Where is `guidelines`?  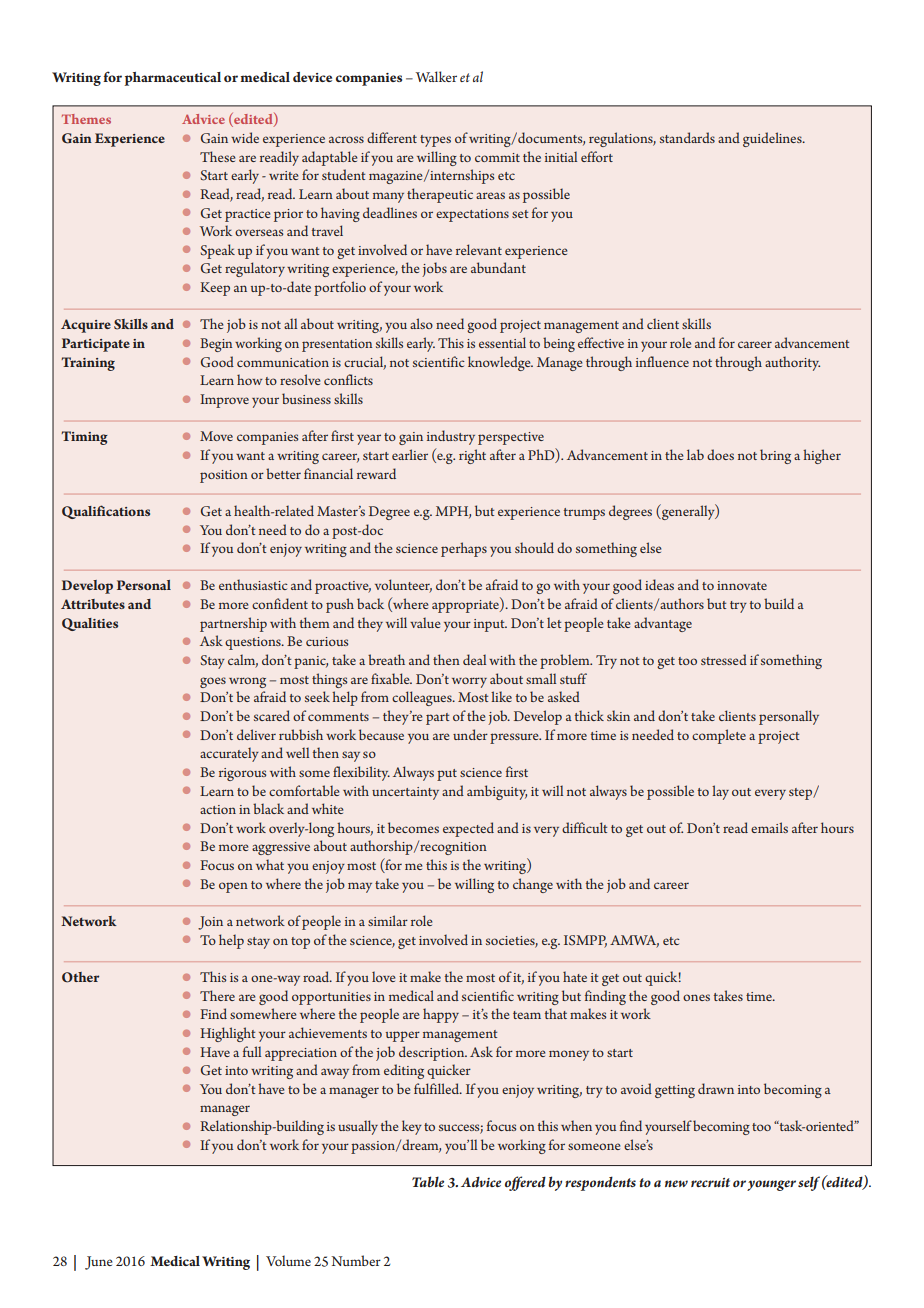 guidelines is located at coordinates (773, 139).
